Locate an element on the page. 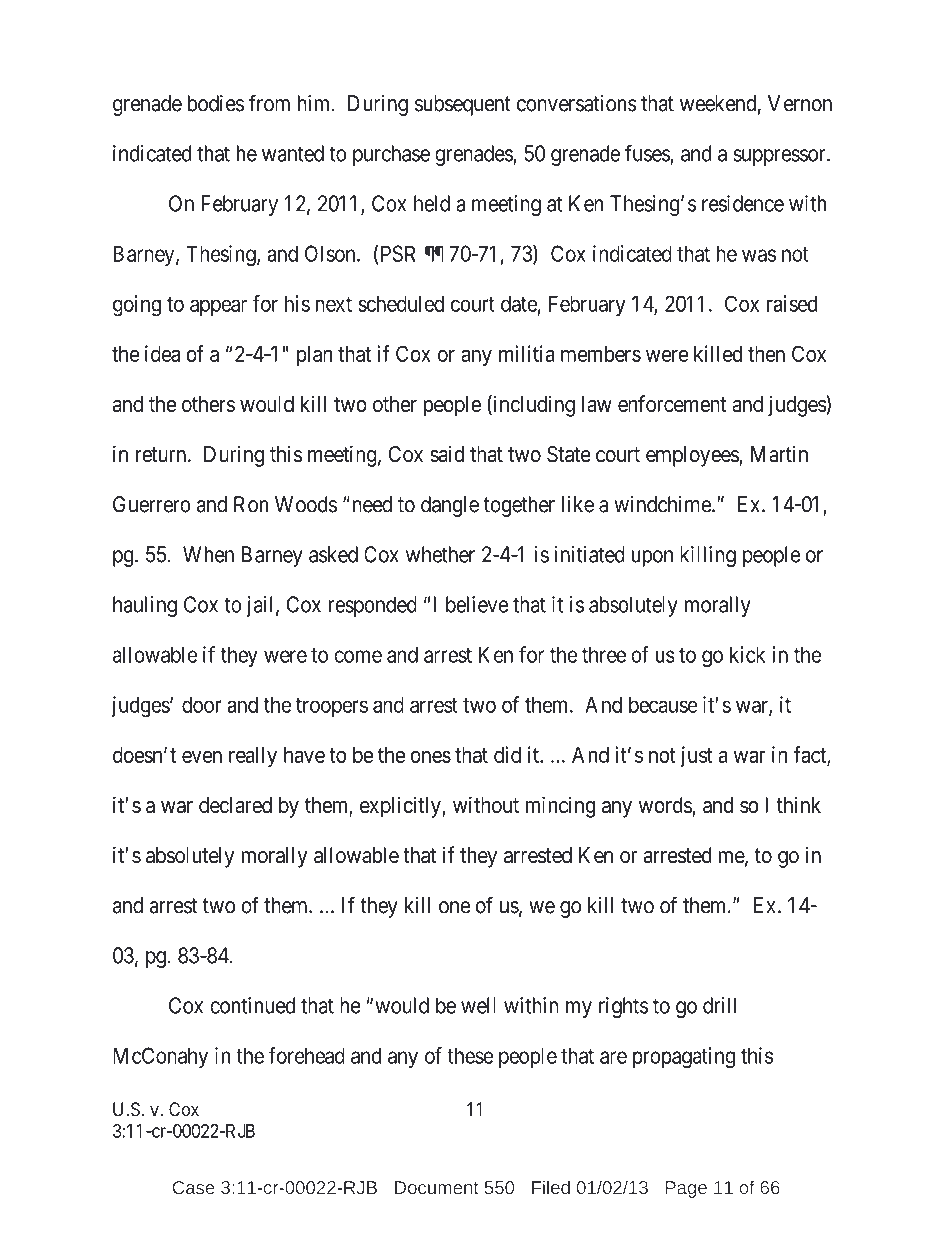  Document is located at coordinates (437, 1187).
